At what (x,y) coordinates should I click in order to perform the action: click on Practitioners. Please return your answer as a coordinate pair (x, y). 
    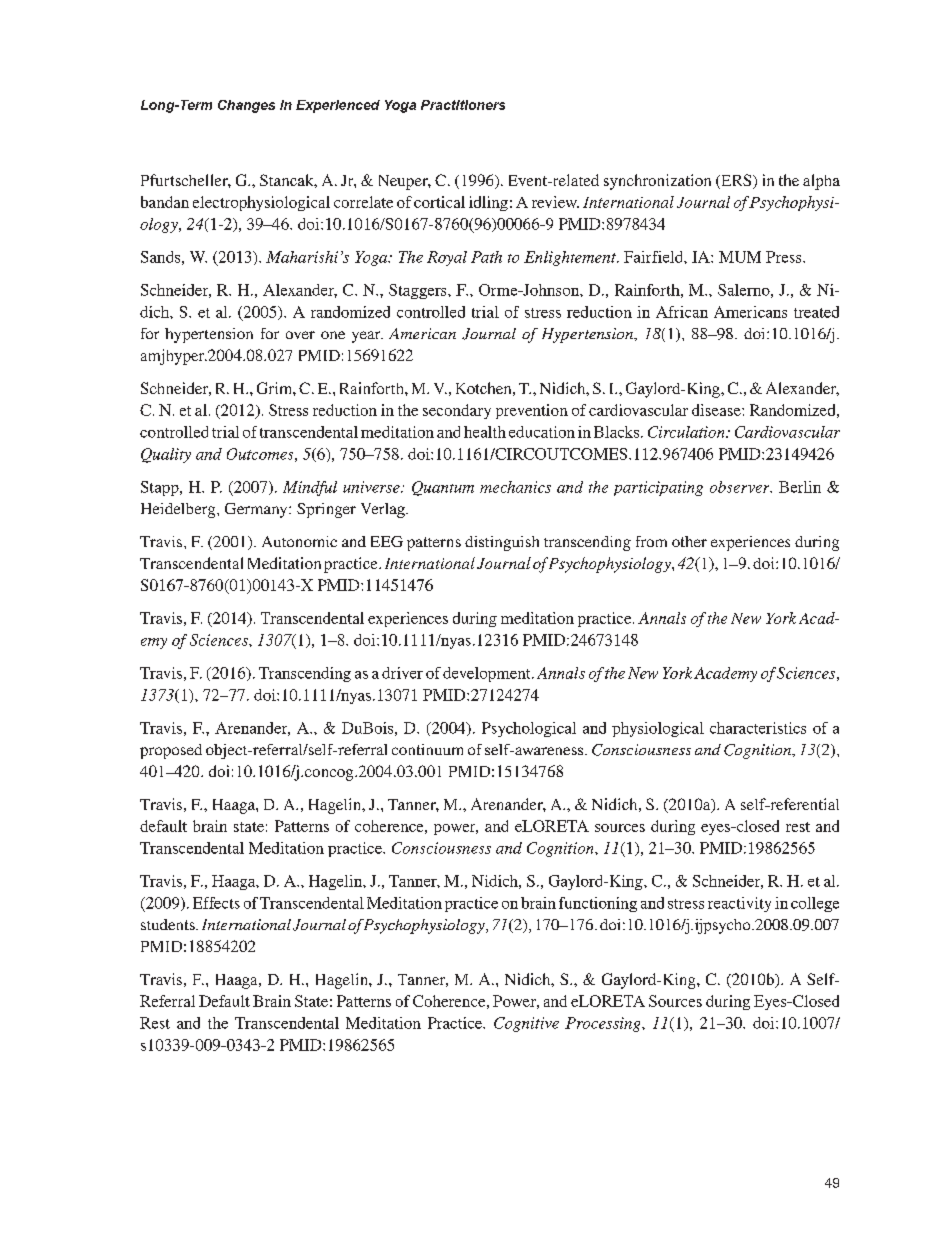
    Looking at the image, I should click on (463, 105).
